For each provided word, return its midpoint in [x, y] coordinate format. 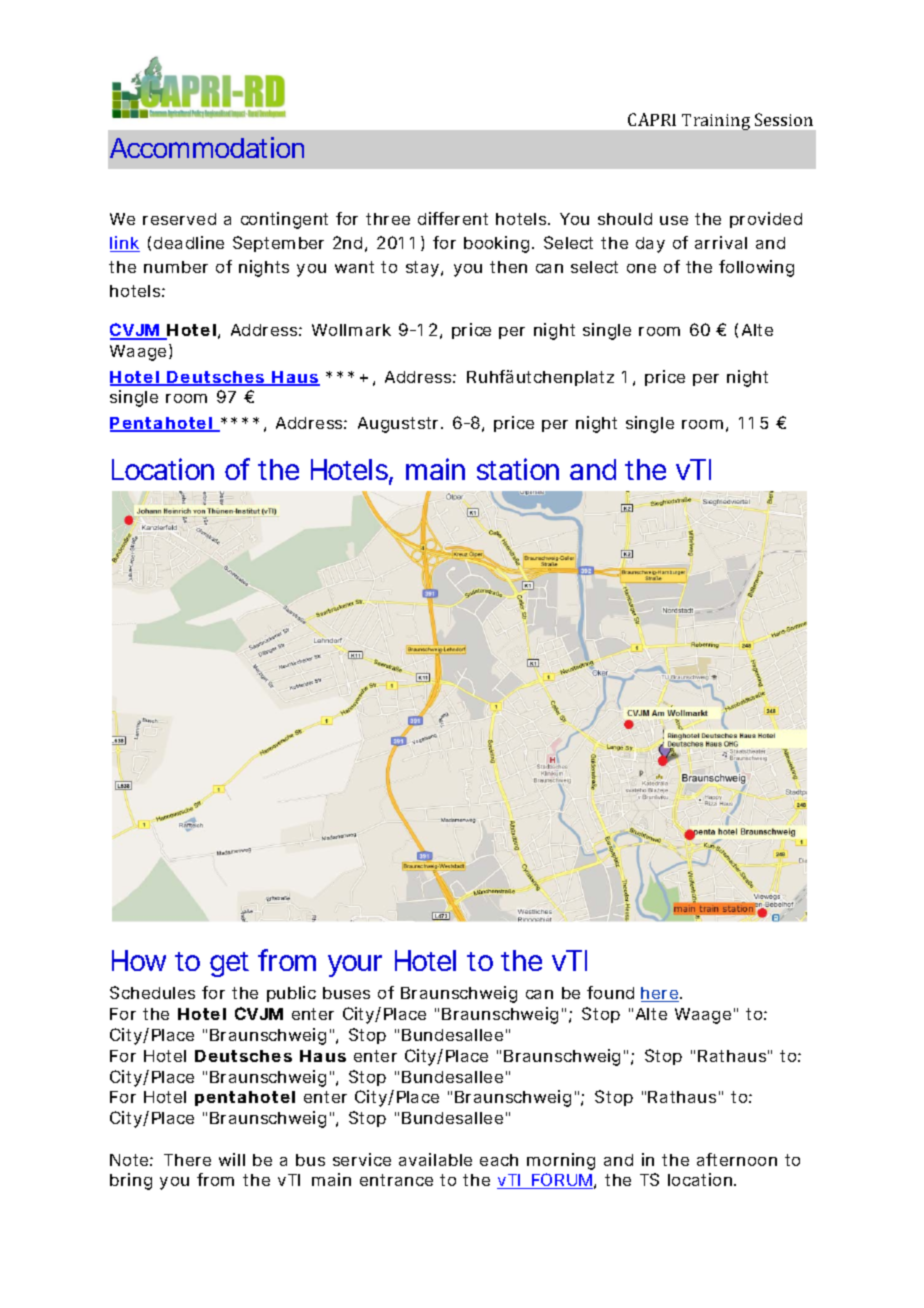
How [139, 960]
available [435, 1159]
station [518, 469]
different [453, 218]
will [232, 1159]
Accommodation [207, 147]
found [610, 992]
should [625, 219]
